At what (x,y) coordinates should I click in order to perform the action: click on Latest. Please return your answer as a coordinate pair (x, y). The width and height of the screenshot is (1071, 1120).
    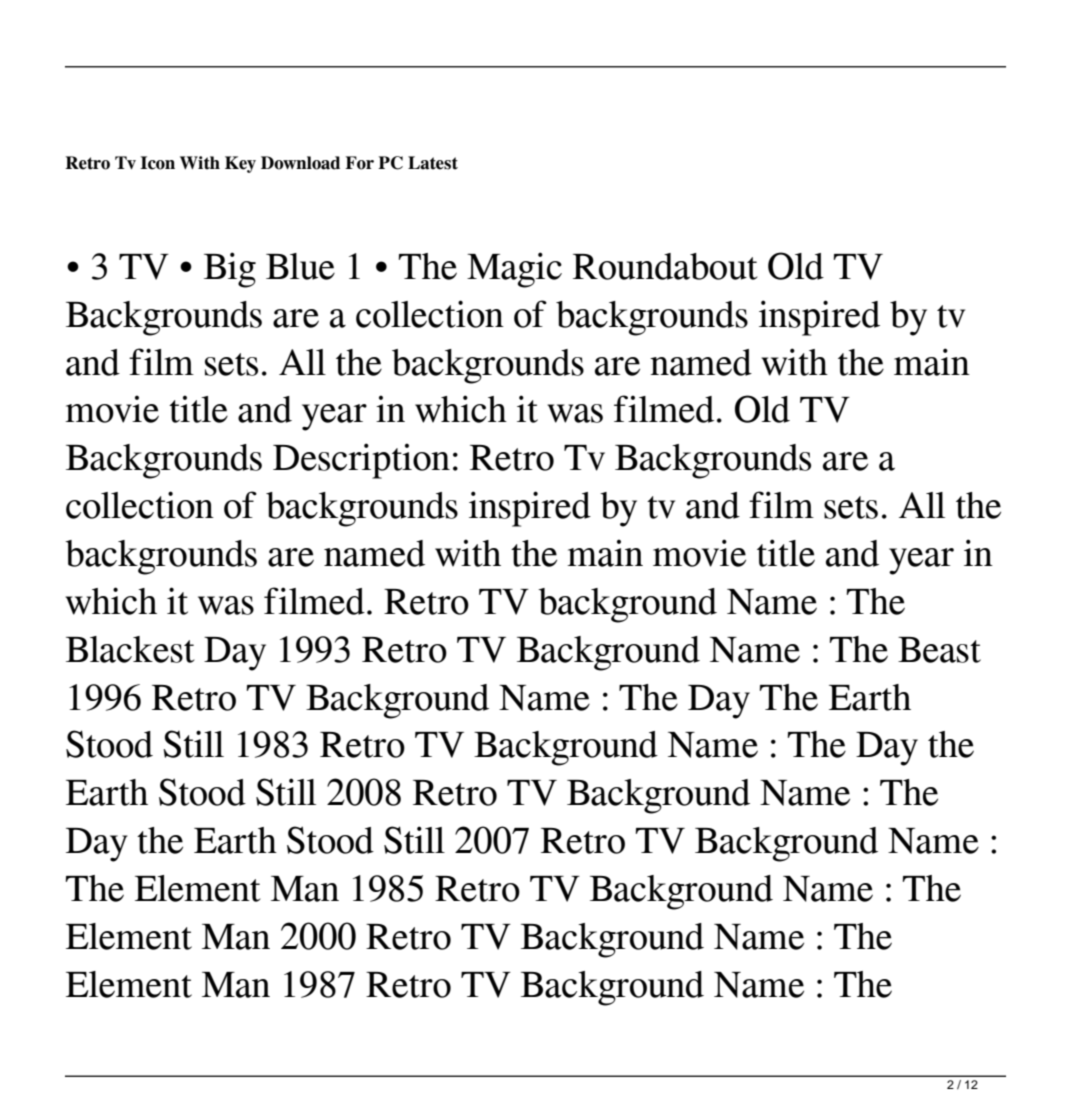
    Looking at the image, I should click on (433, 163).
